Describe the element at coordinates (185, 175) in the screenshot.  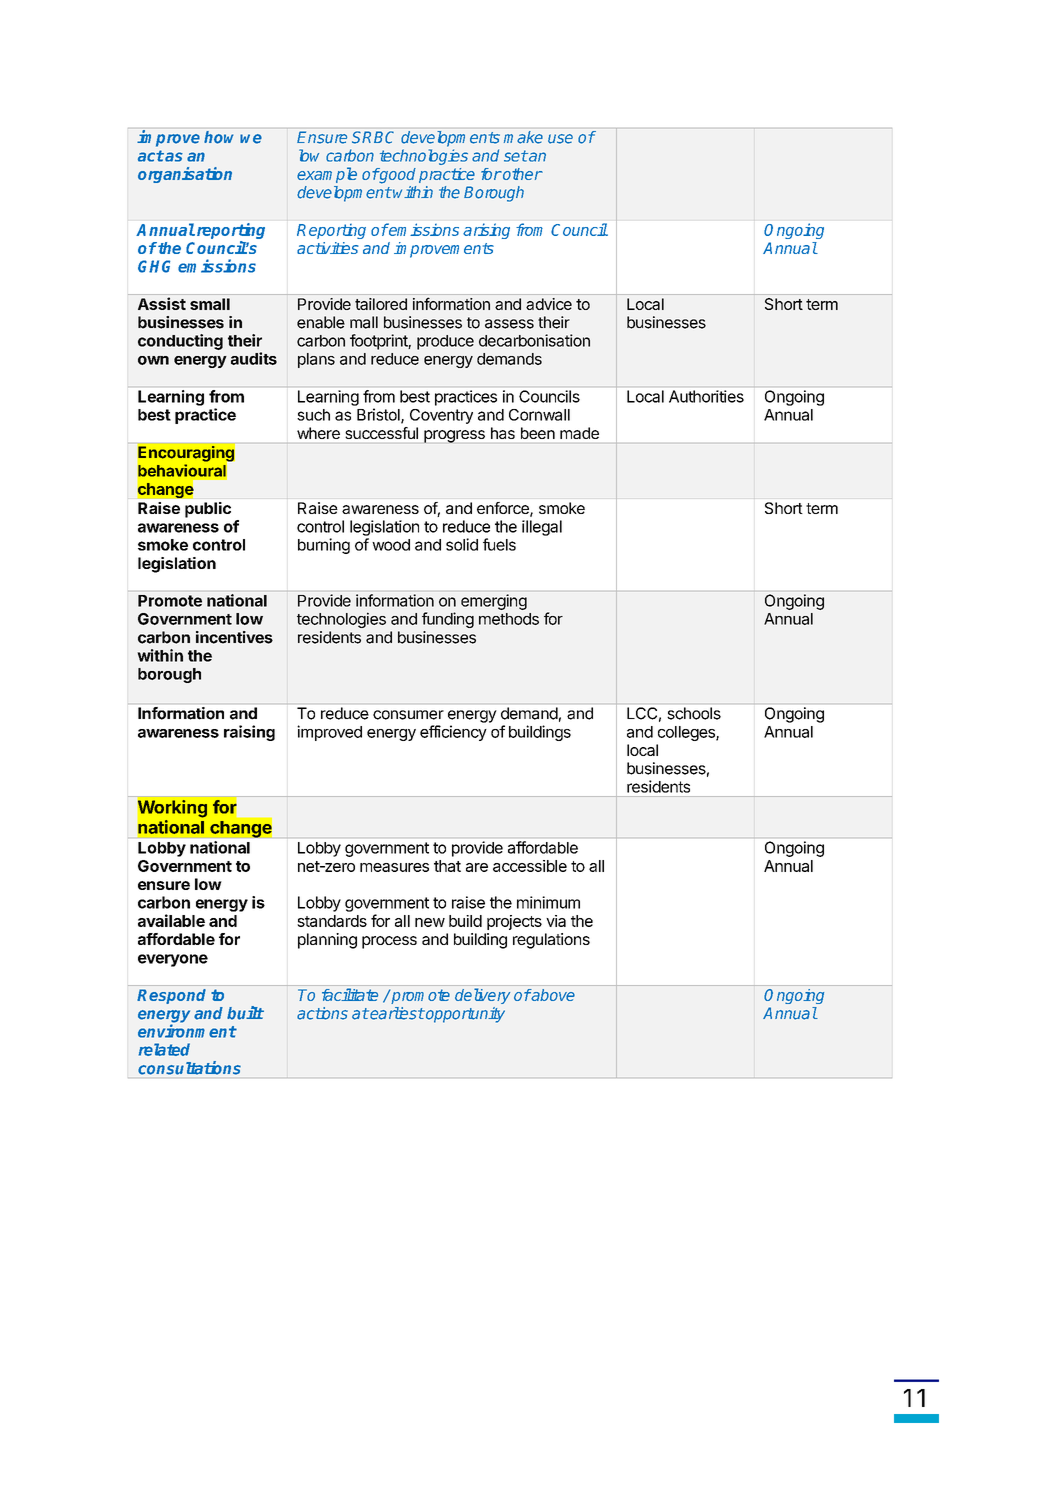
I see `organisation` at that location.
